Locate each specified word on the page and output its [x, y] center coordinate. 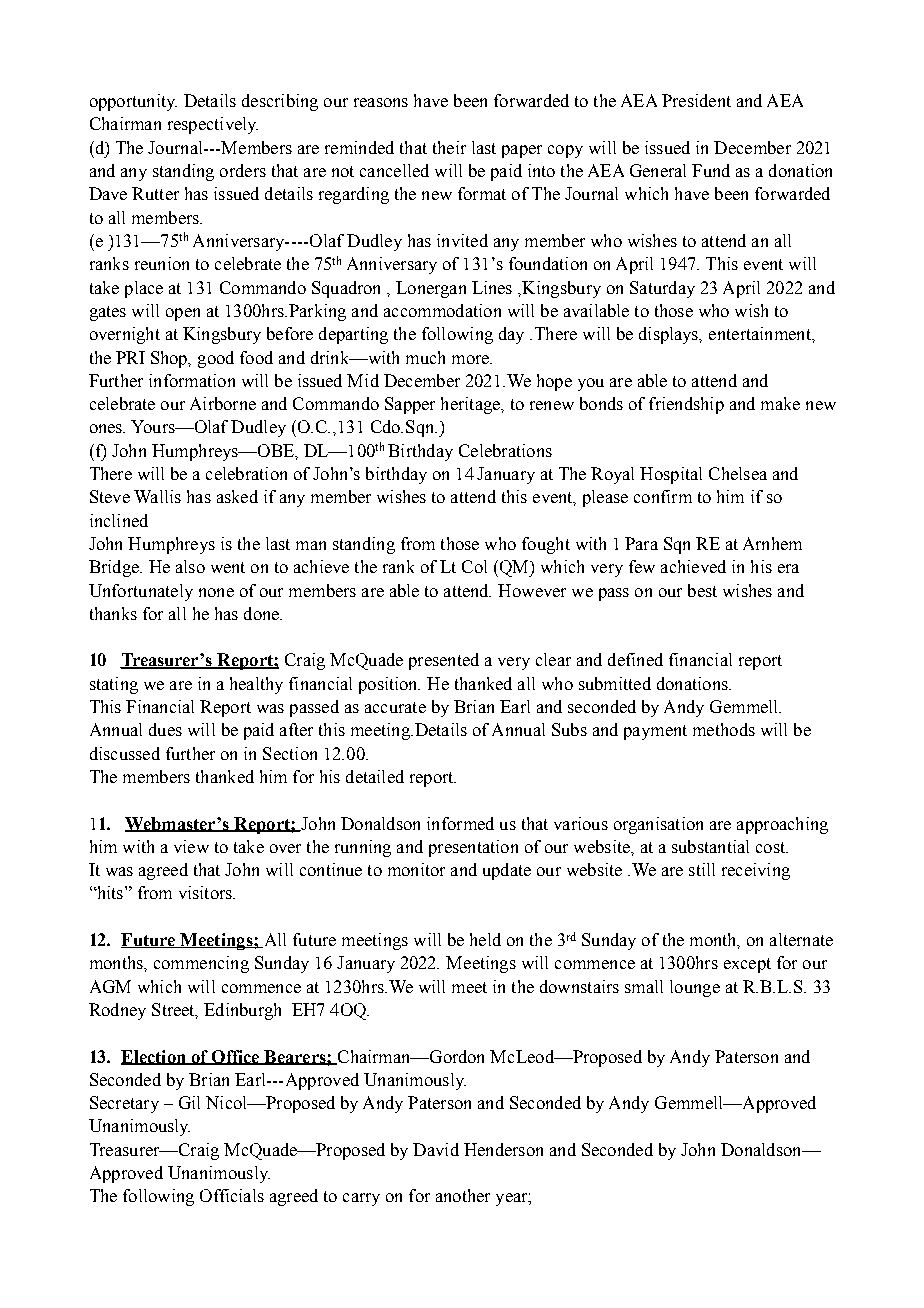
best [702, 590]
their [449, 147]
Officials [232, 1195]
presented [444, 661]
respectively [213, 125]
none [216, 592]
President [696, 100]
